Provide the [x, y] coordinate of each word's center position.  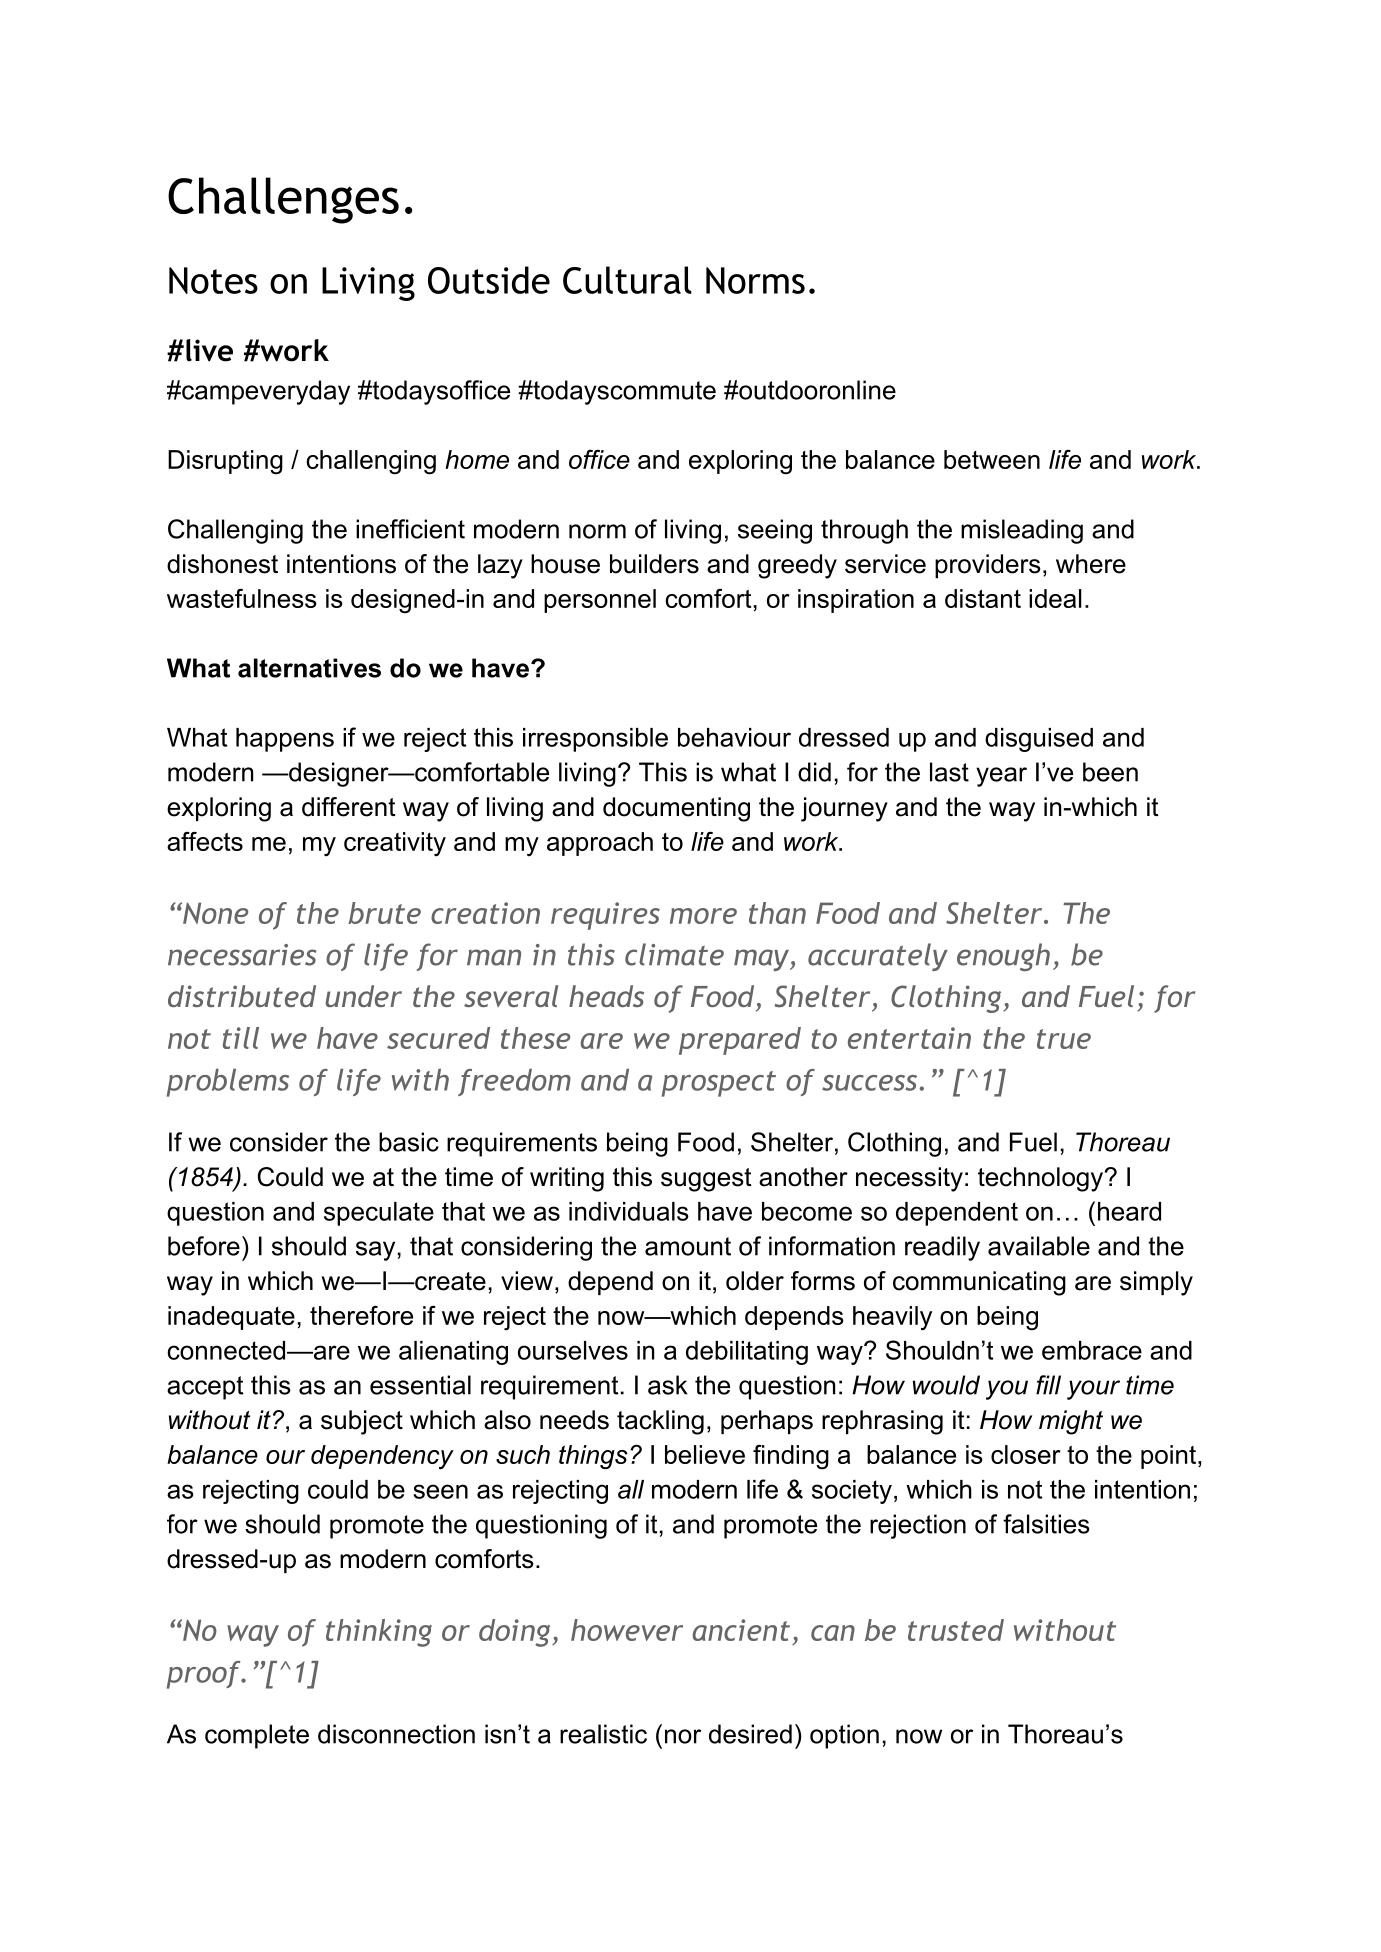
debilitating [747, 1353]
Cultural [627, 280]
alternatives [309, 668]
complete [257, 1736]
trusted [956, 1630]
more [703, 916]
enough [1003, 957]
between [992, 459]
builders [654, 564]
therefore [361, 1315]
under [363, 996]
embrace [1092, 1350]
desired [750, 1734]
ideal [1055, 598]
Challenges [283, 200]
